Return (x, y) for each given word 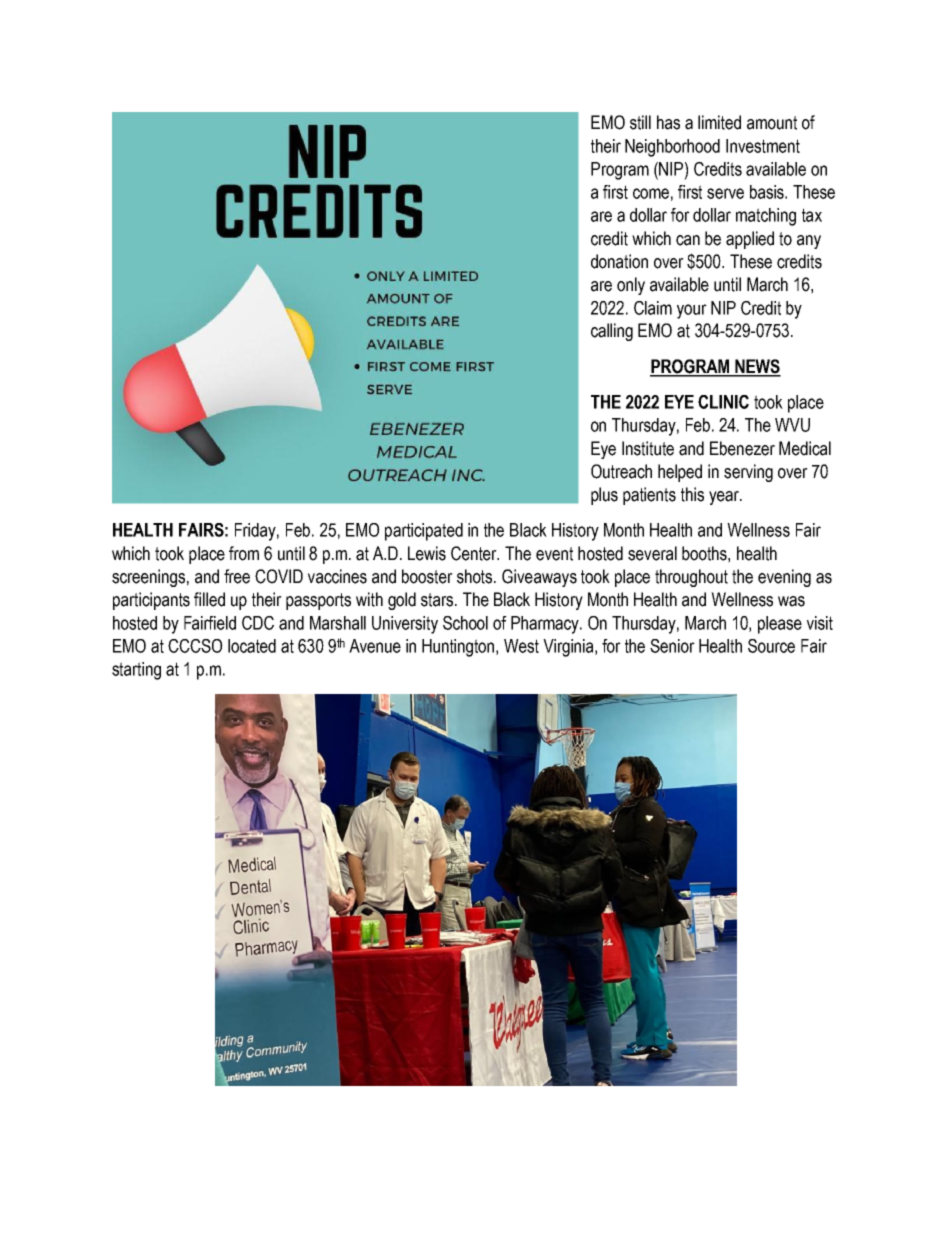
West (521, 646)
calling (612, 332)
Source (771, 646)
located (252, 646)
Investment (763, 146)
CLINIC (723, 402)
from (244, 553)
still (640, 122)
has (668, 122)
